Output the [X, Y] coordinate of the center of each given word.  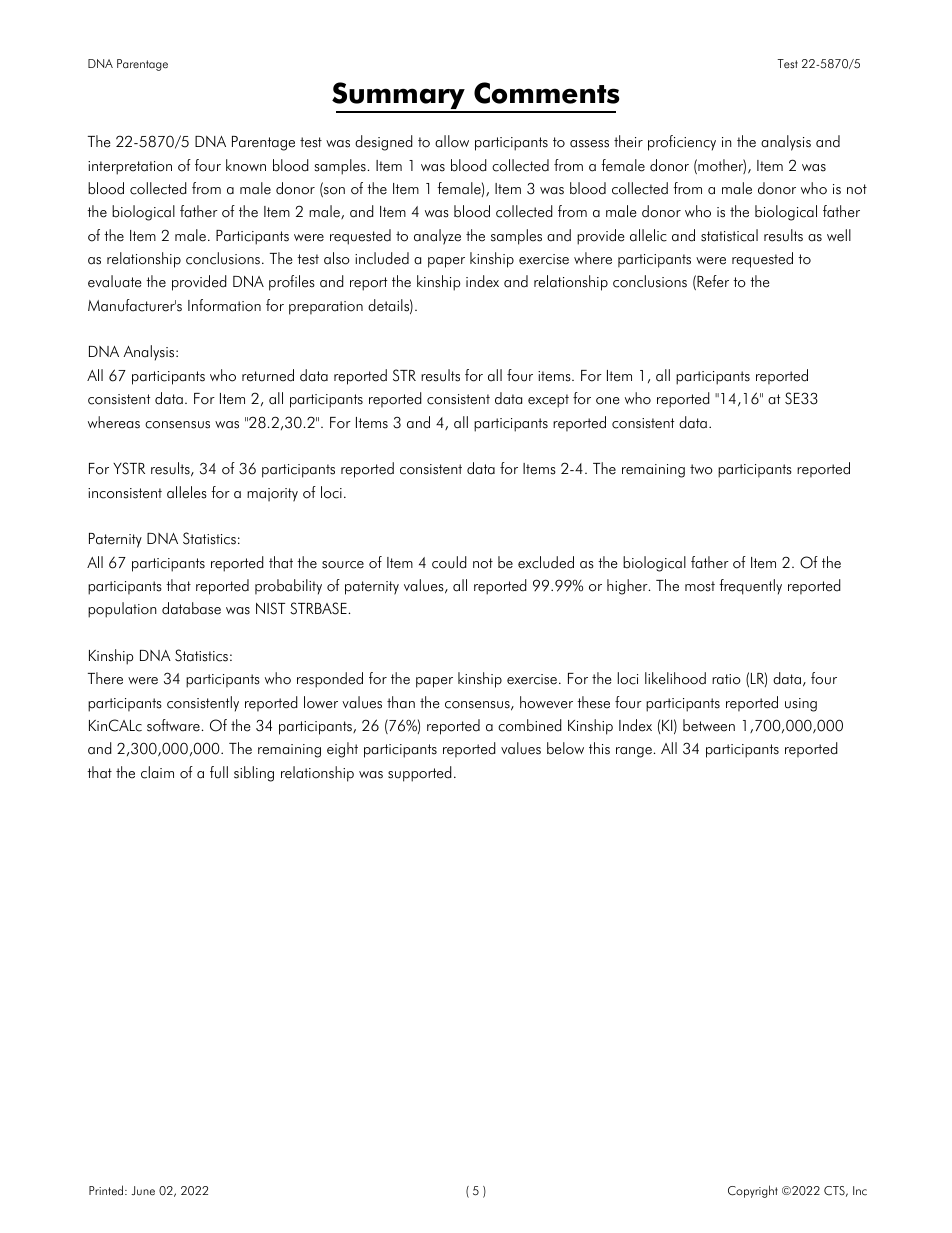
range [634, 752]
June [143, 1191]
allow [452, 141]
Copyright [753, 1191]
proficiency [682, 143]
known [246, 165]
